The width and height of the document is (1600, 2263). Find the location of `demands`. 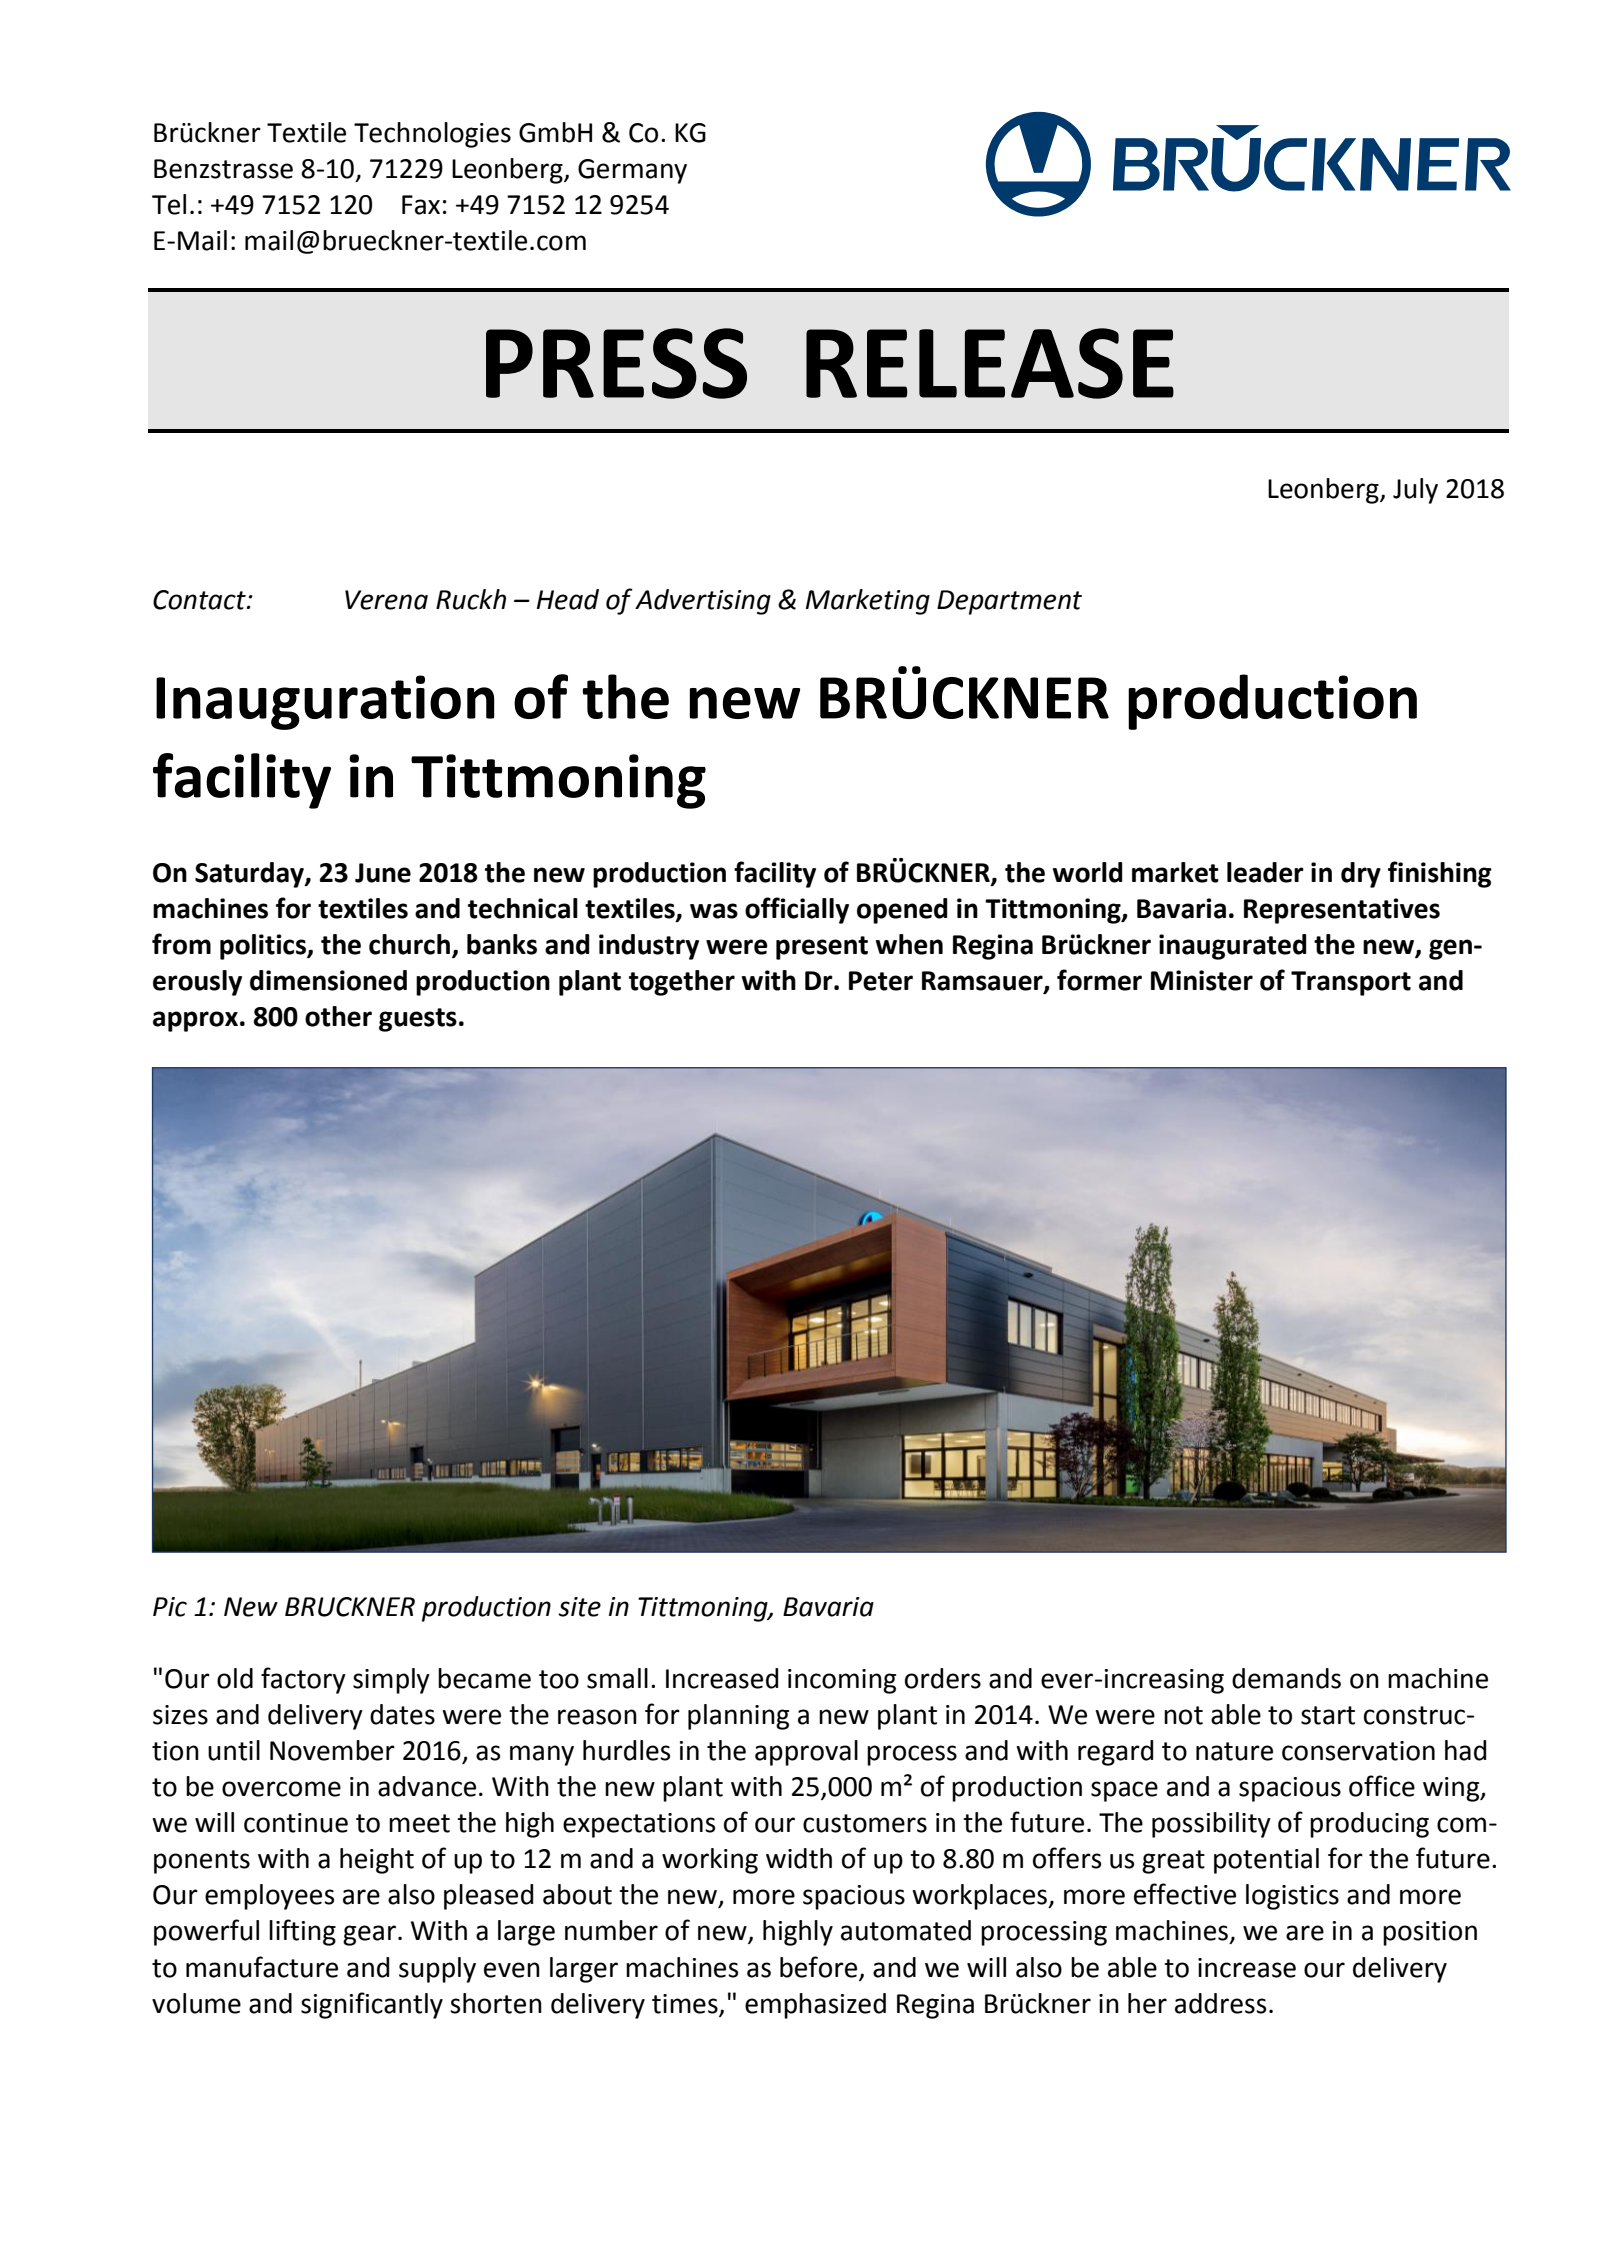

demands is located at coordinates (1286, 1678).
